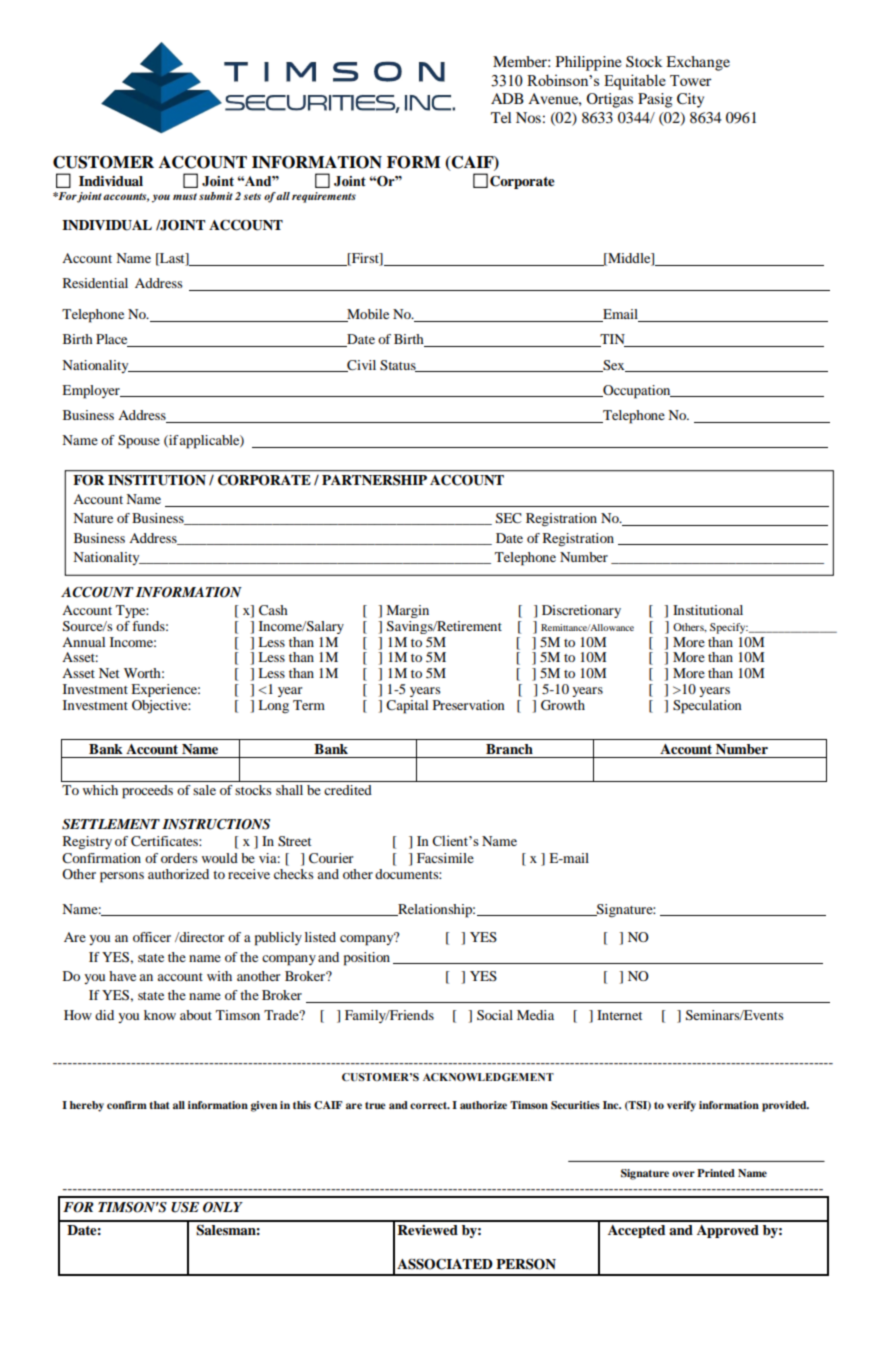 The height and width of the document is (1371, 896). Describe the element at coordinates (223, 1207) in the document. I see `ONLY` at that location.
